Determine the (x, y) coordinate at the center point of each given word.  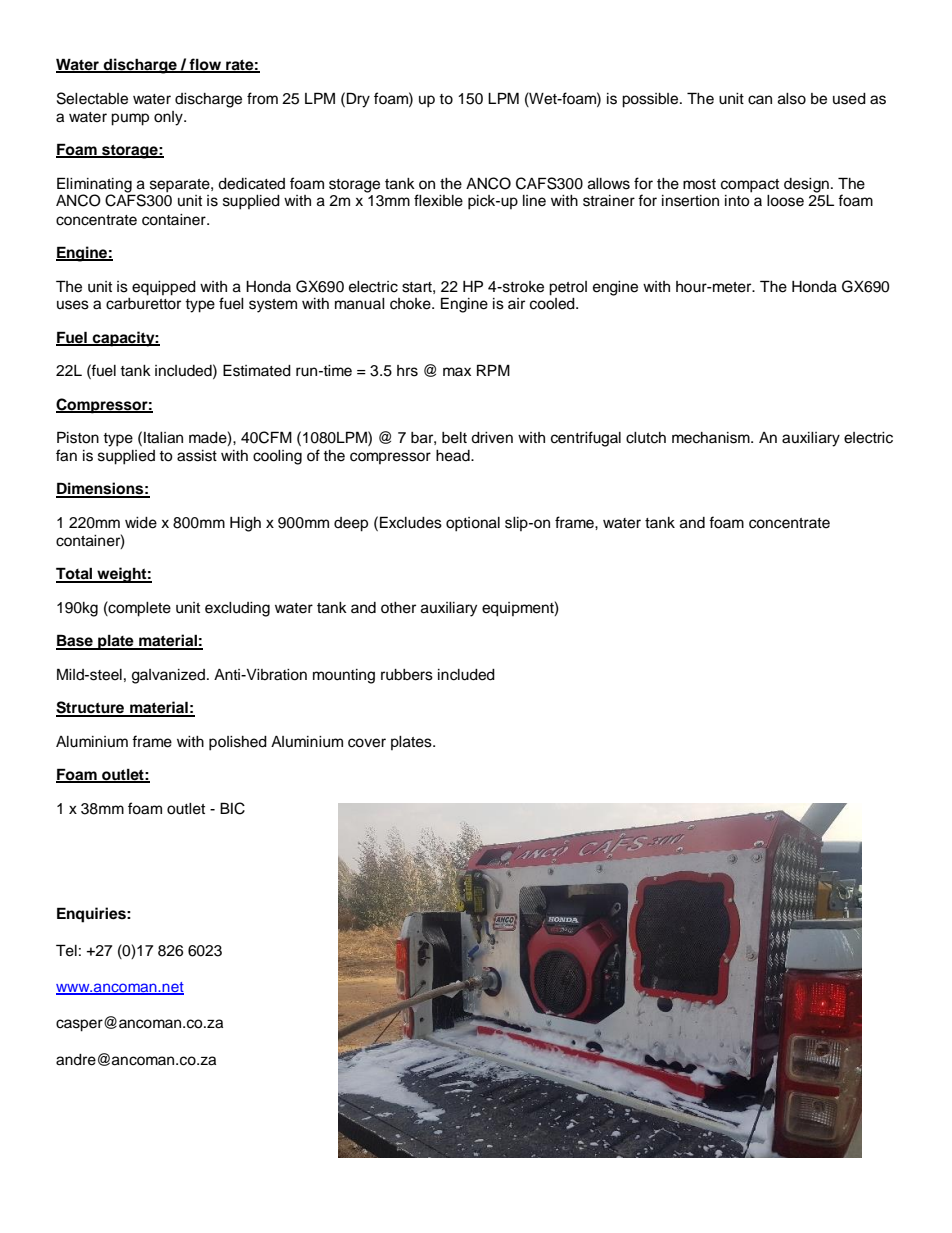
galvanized (168, 676)
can (760, 100)
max (457, 371)
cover (367, 743)
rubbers (407, 675)
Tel (66, 950)
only (169, 118)
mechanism (712, 438)
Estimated (257, 370)
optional (473, 524)
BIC (232, 808)
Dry (358, 100)
